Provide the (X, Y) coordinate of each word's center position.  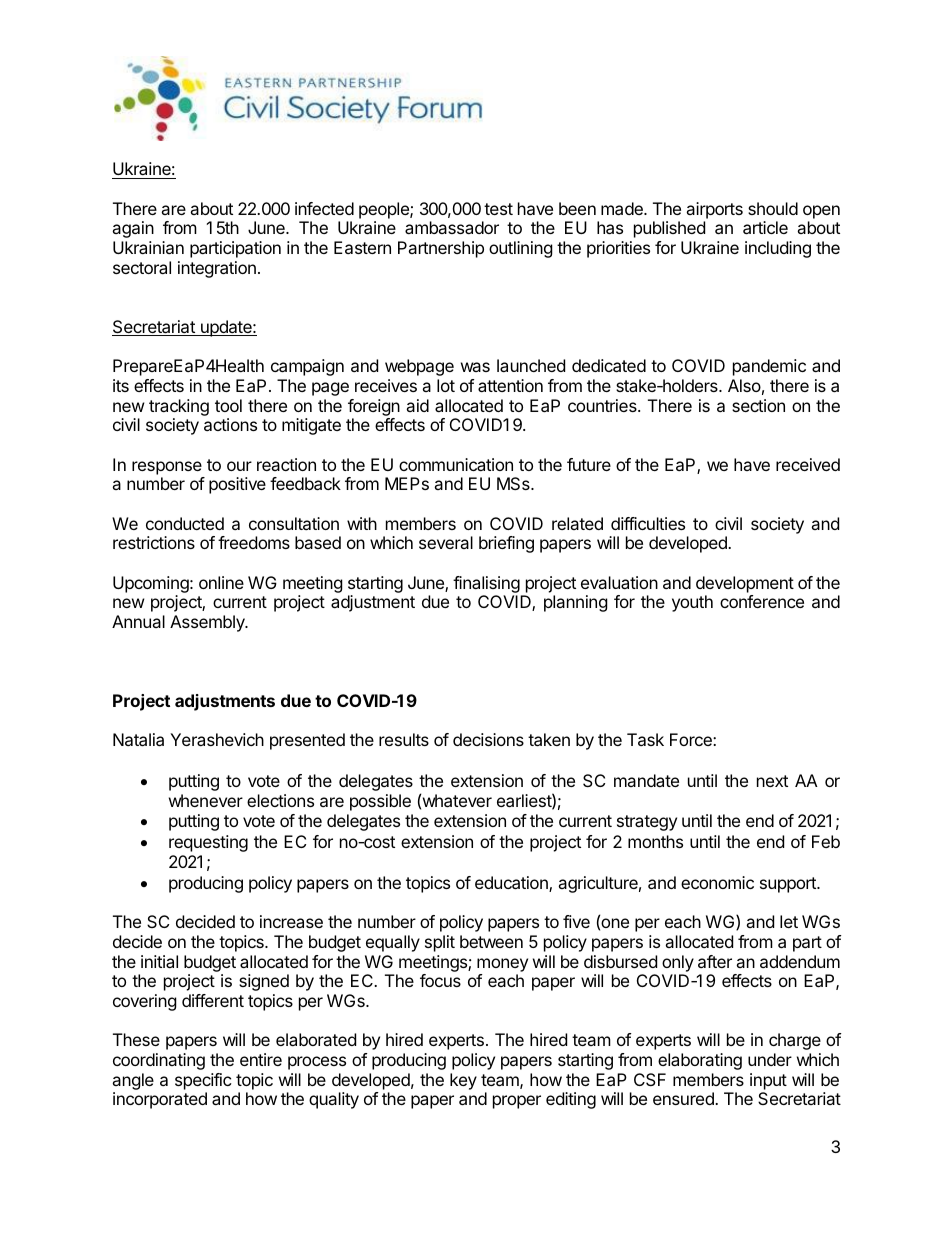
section (758, 405)
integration (217, 269)
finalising (486, 586)
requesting (208, 843)
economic (717, 882)
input (768, 1081)
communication (456, 464)
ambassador (452, 227)
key (463, 1081)
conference (762, 601)
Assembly (208, 623)
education (512, 884)
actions (230, 424)
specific (203, 1081)
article (765, 227)
